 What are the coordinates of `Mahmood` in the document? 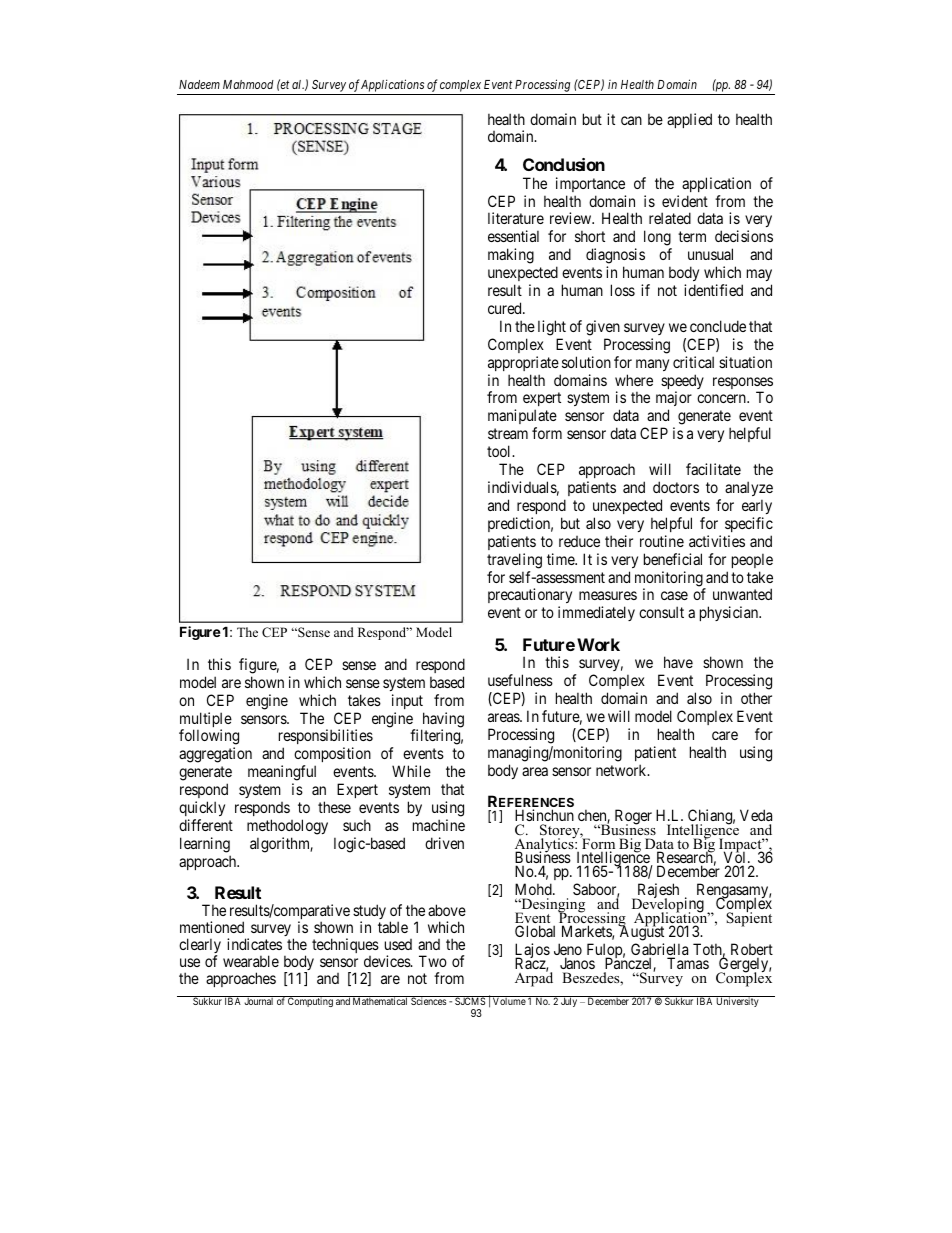 It's located at (248, 84).
